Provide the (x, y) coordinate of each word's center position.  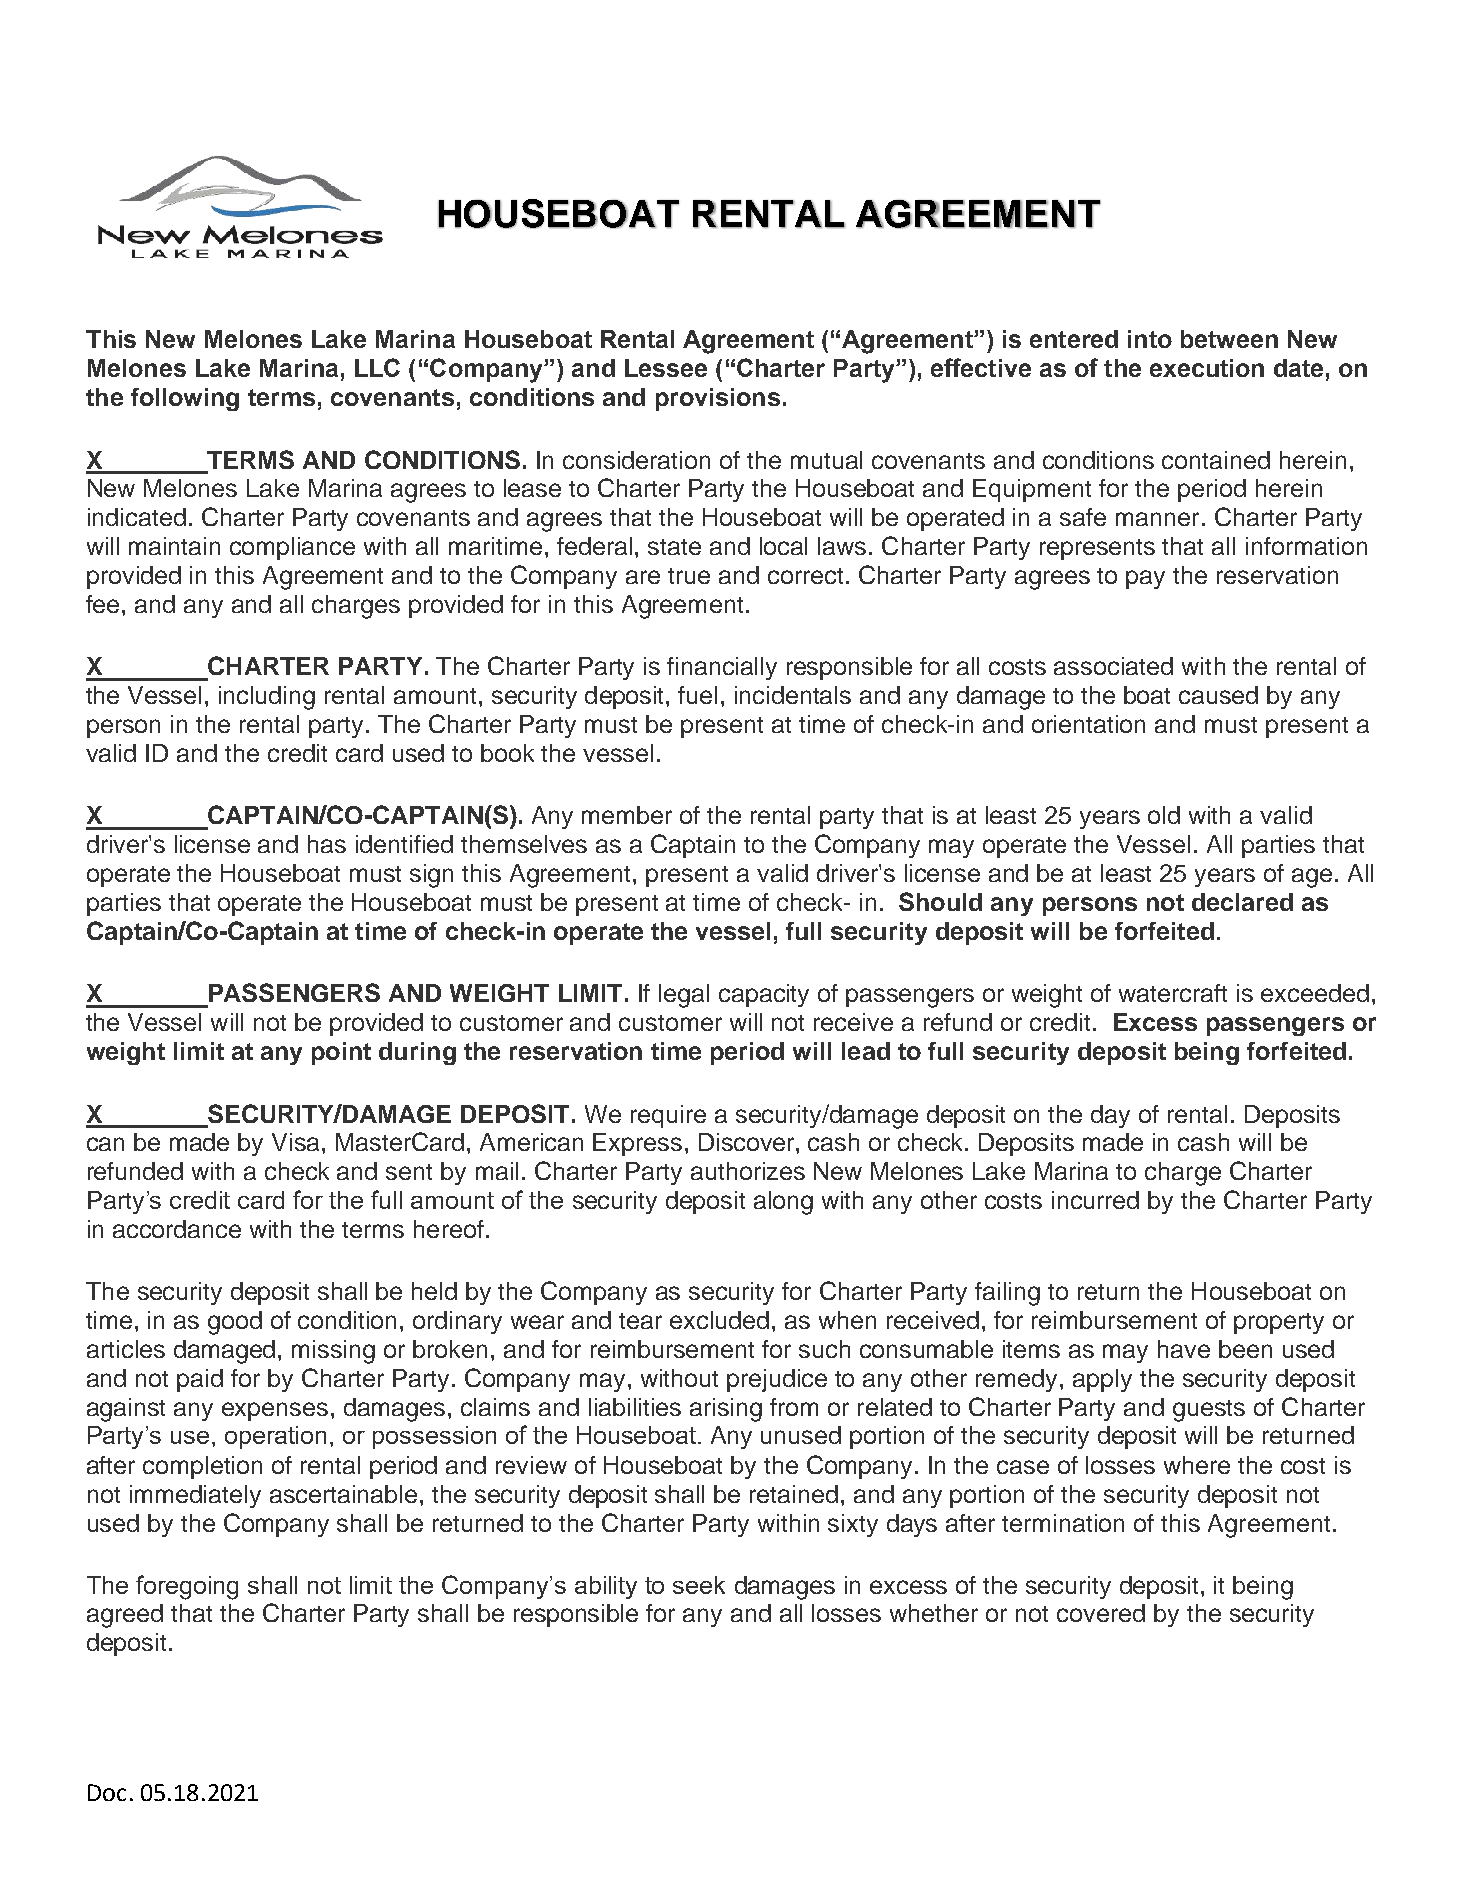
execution (1207, 368)
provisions (718, 399)
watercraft (1173, 993)
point (341, 1053)
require (668, 1116)
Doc (107, 1792)
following (185, 399)
